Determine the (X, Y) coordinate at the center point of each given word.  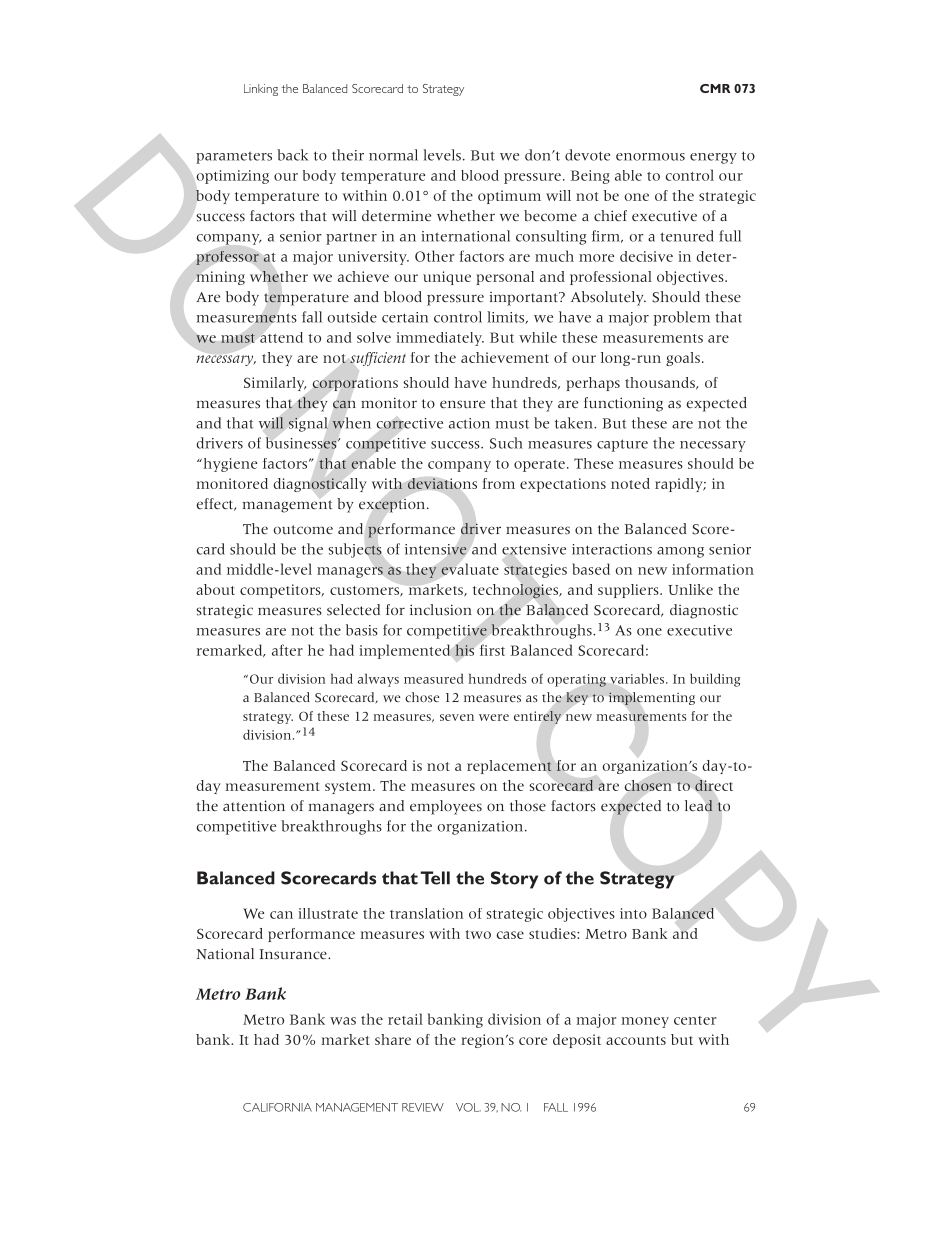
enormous (650, 157)
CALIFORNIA (277, 1107)
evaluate (470, 569)
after (287, 650)
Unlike (690, 589)
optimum (509, 197)
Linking (261, 90)
